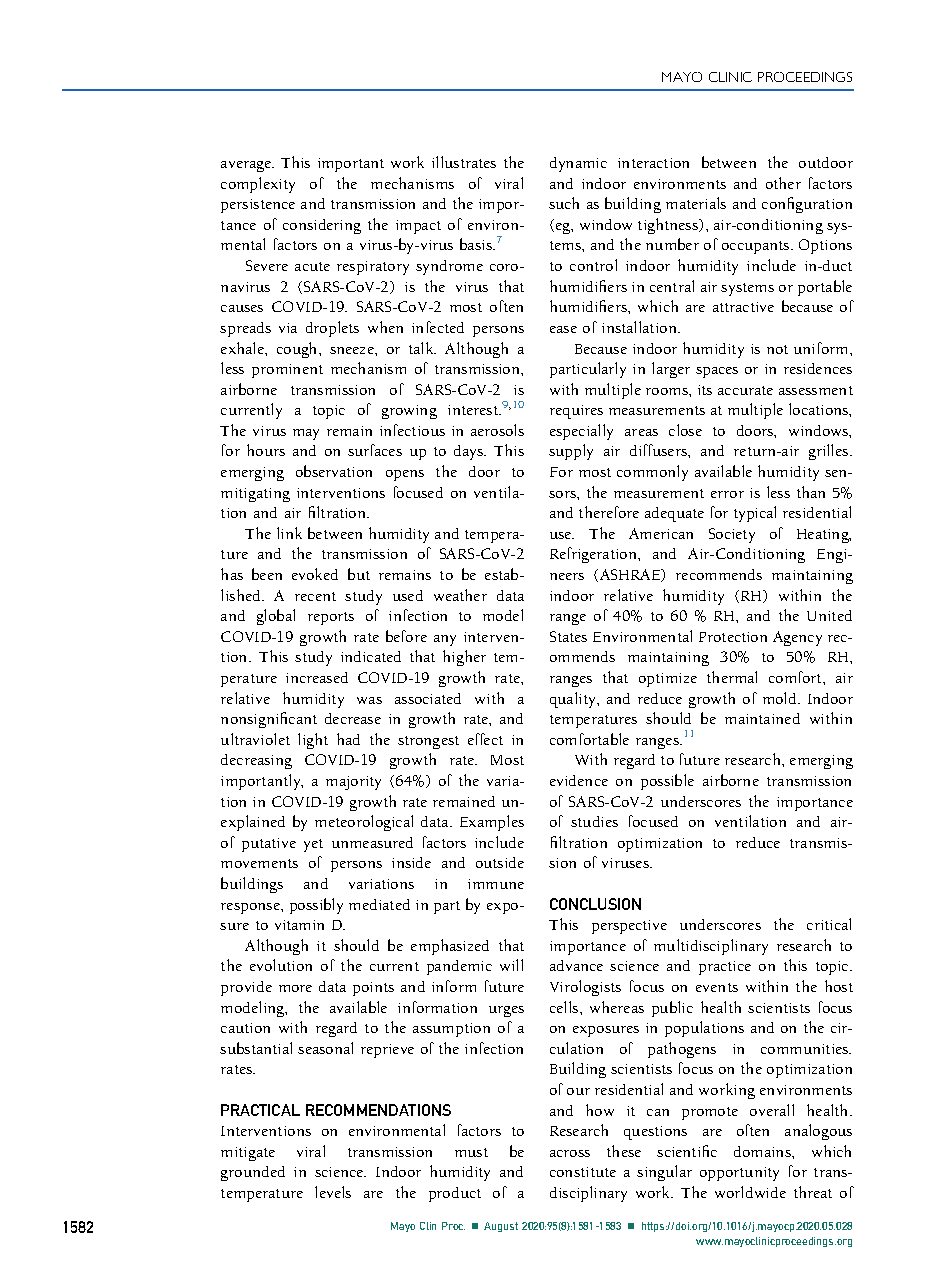 The width and height of the screenshot is (952, 1280). What do you see at coordinates (781, 698) in the screenshot?
I see `mold` at bounding box center [781, 698].
